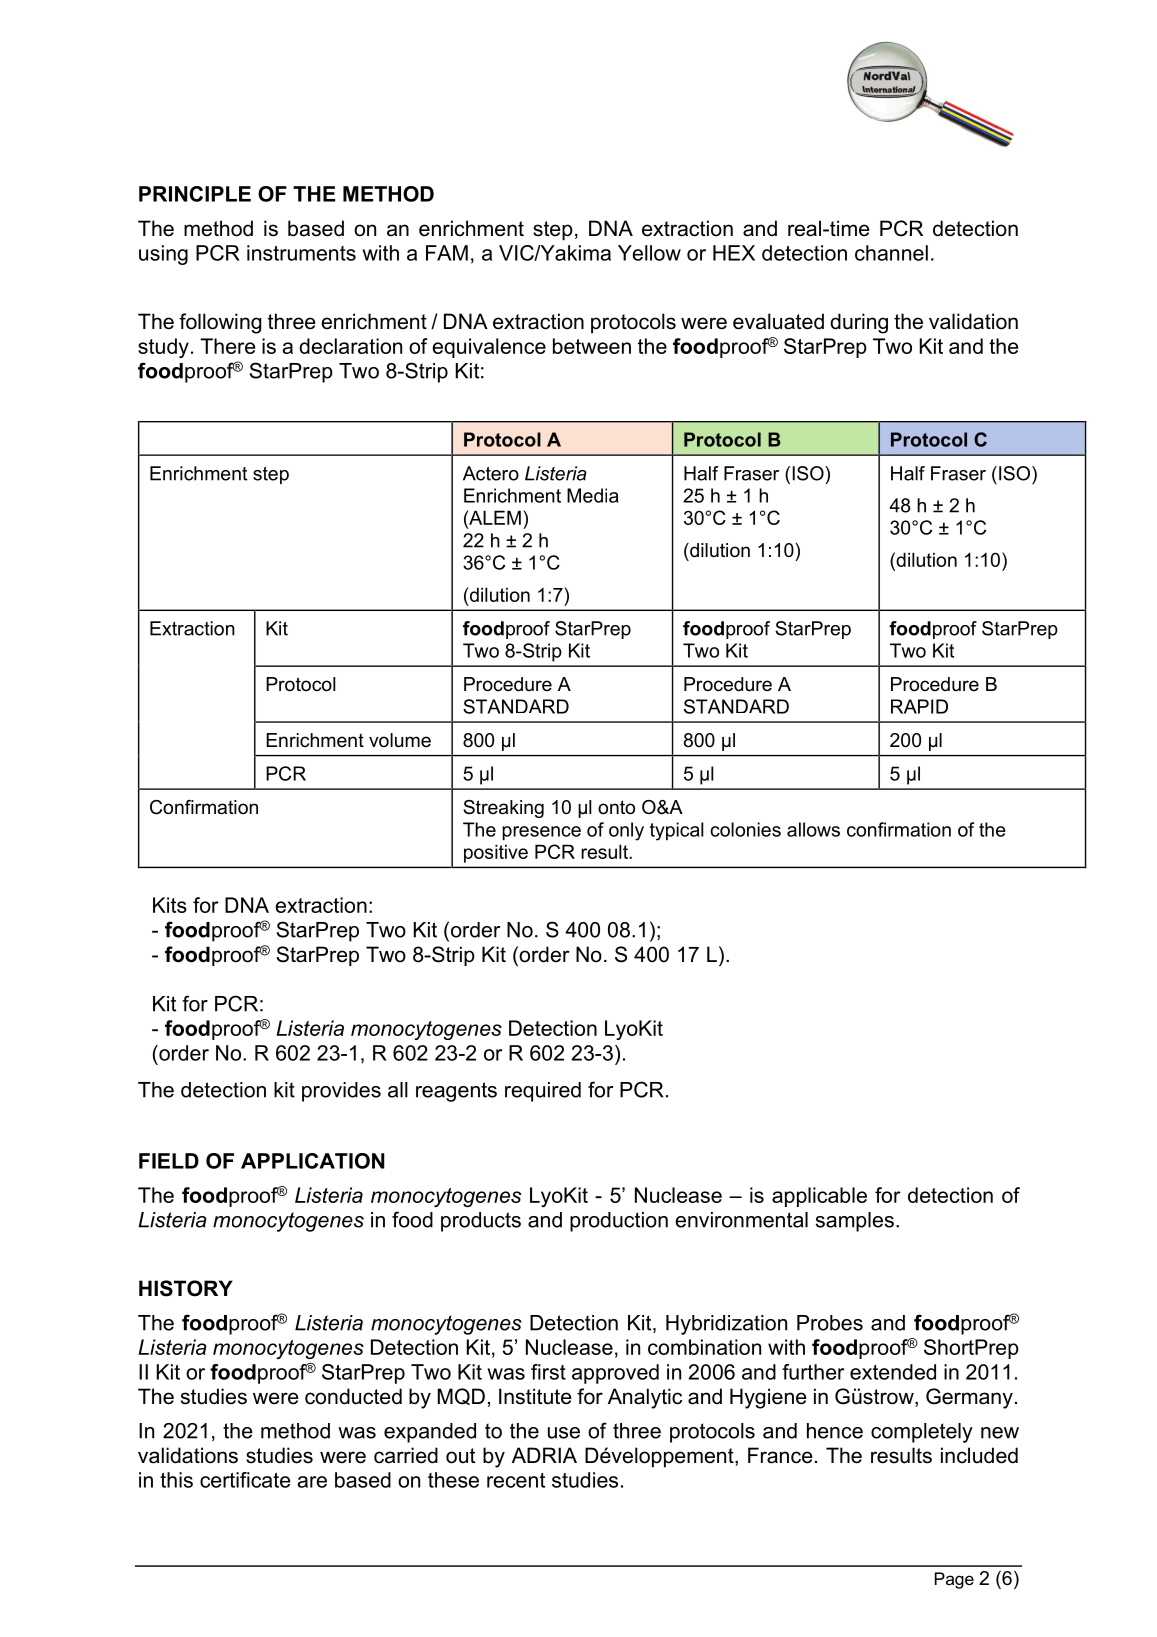 This screenshot has height=1637, width=1157. What do you see at coordinates (301, 253) in the screenshot?
I see `instruments` at bounding box center [301, 253].
